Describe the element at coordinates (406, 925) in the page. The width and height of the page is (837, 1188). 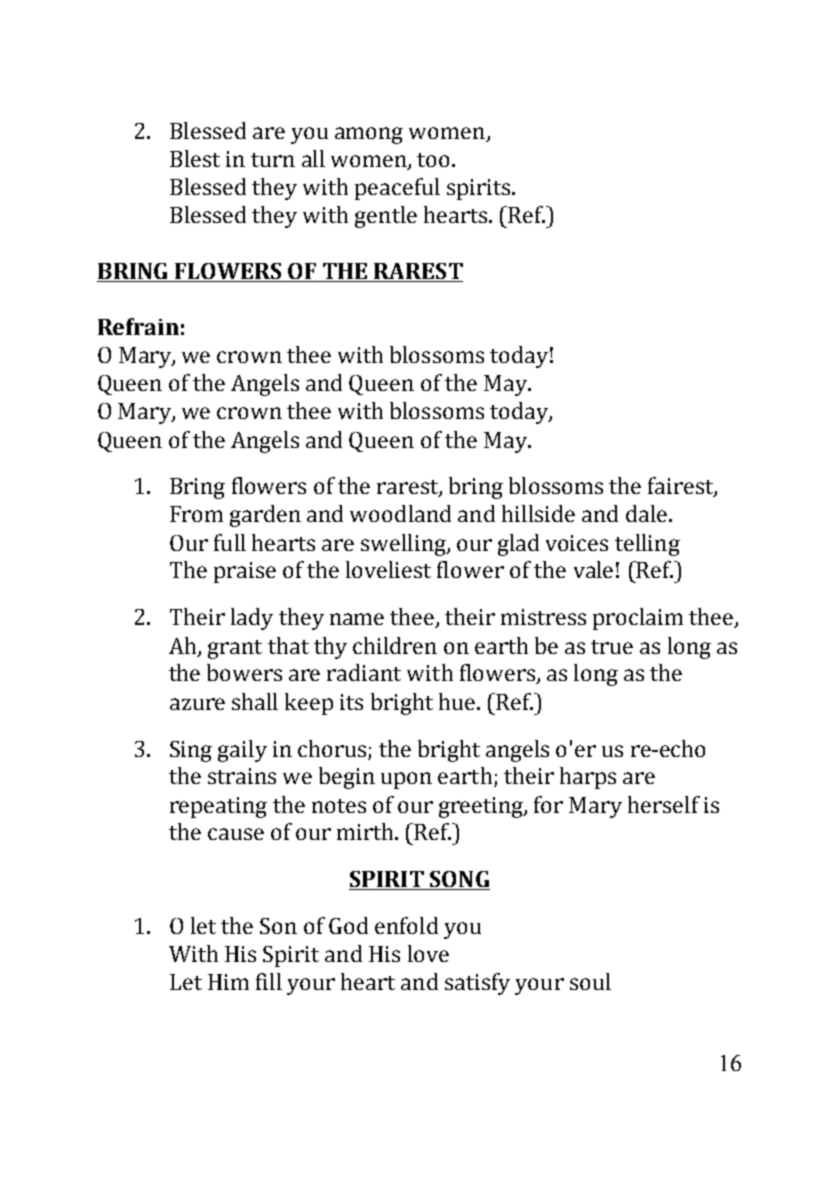
I see `enfold` at that location.
